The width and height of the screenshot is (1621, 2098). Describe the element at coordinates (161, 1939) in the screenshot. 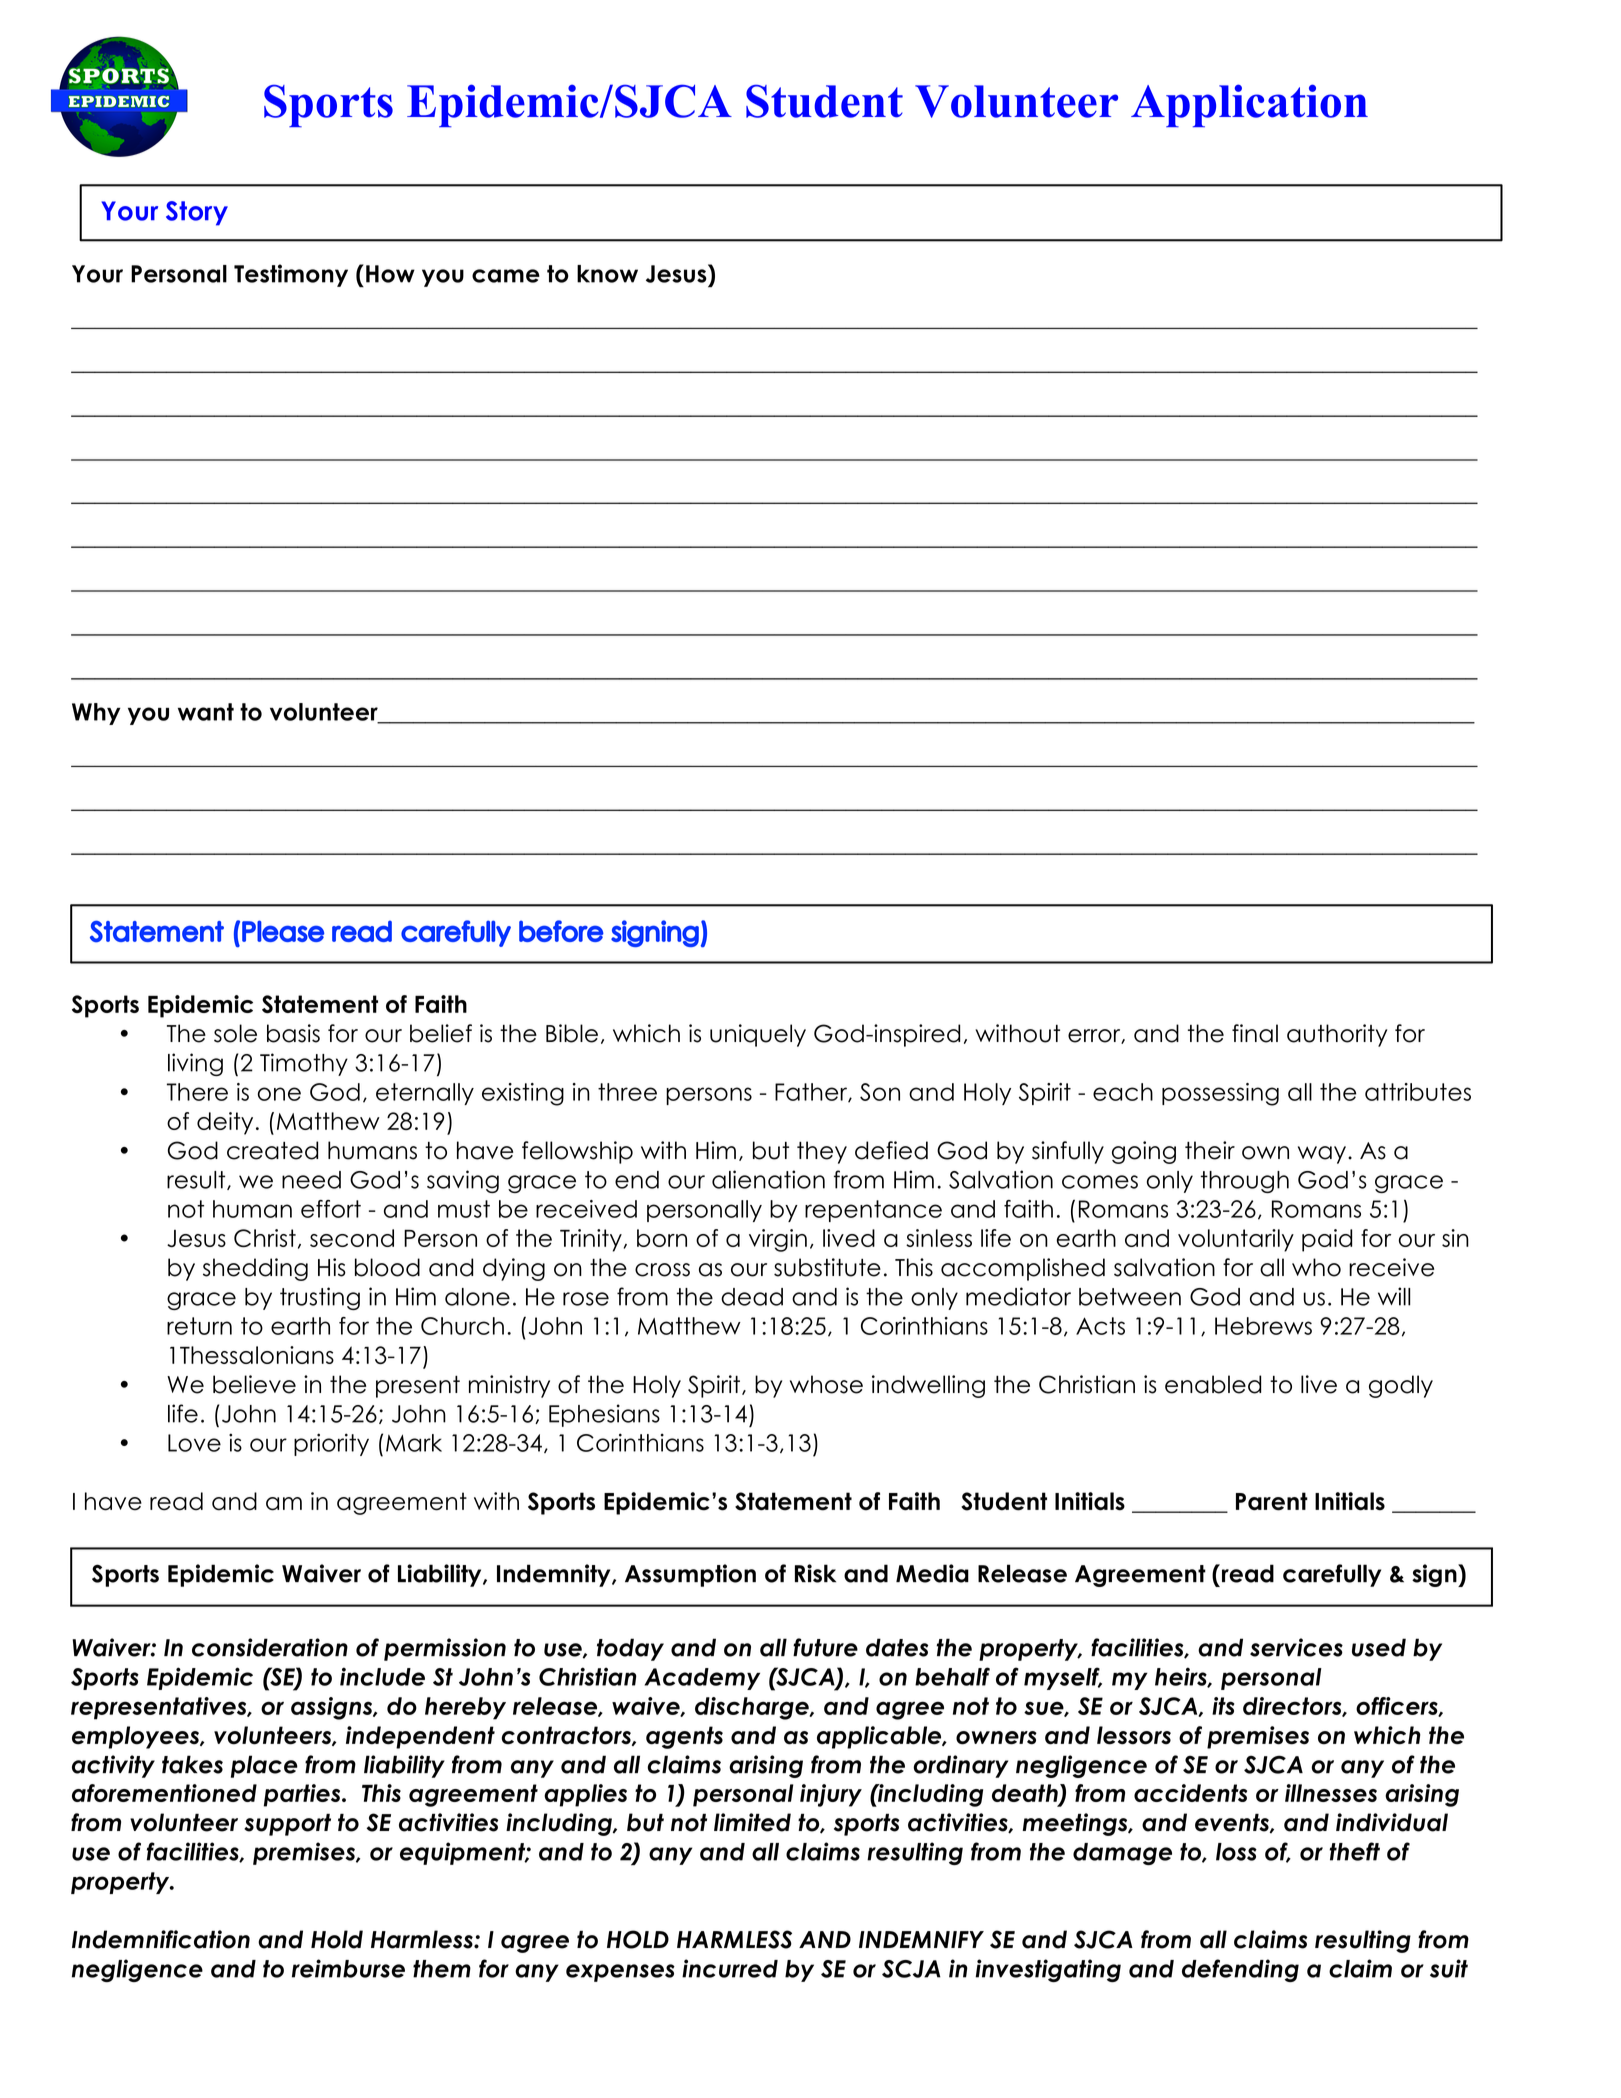

I see `Indemnification` at that location.
